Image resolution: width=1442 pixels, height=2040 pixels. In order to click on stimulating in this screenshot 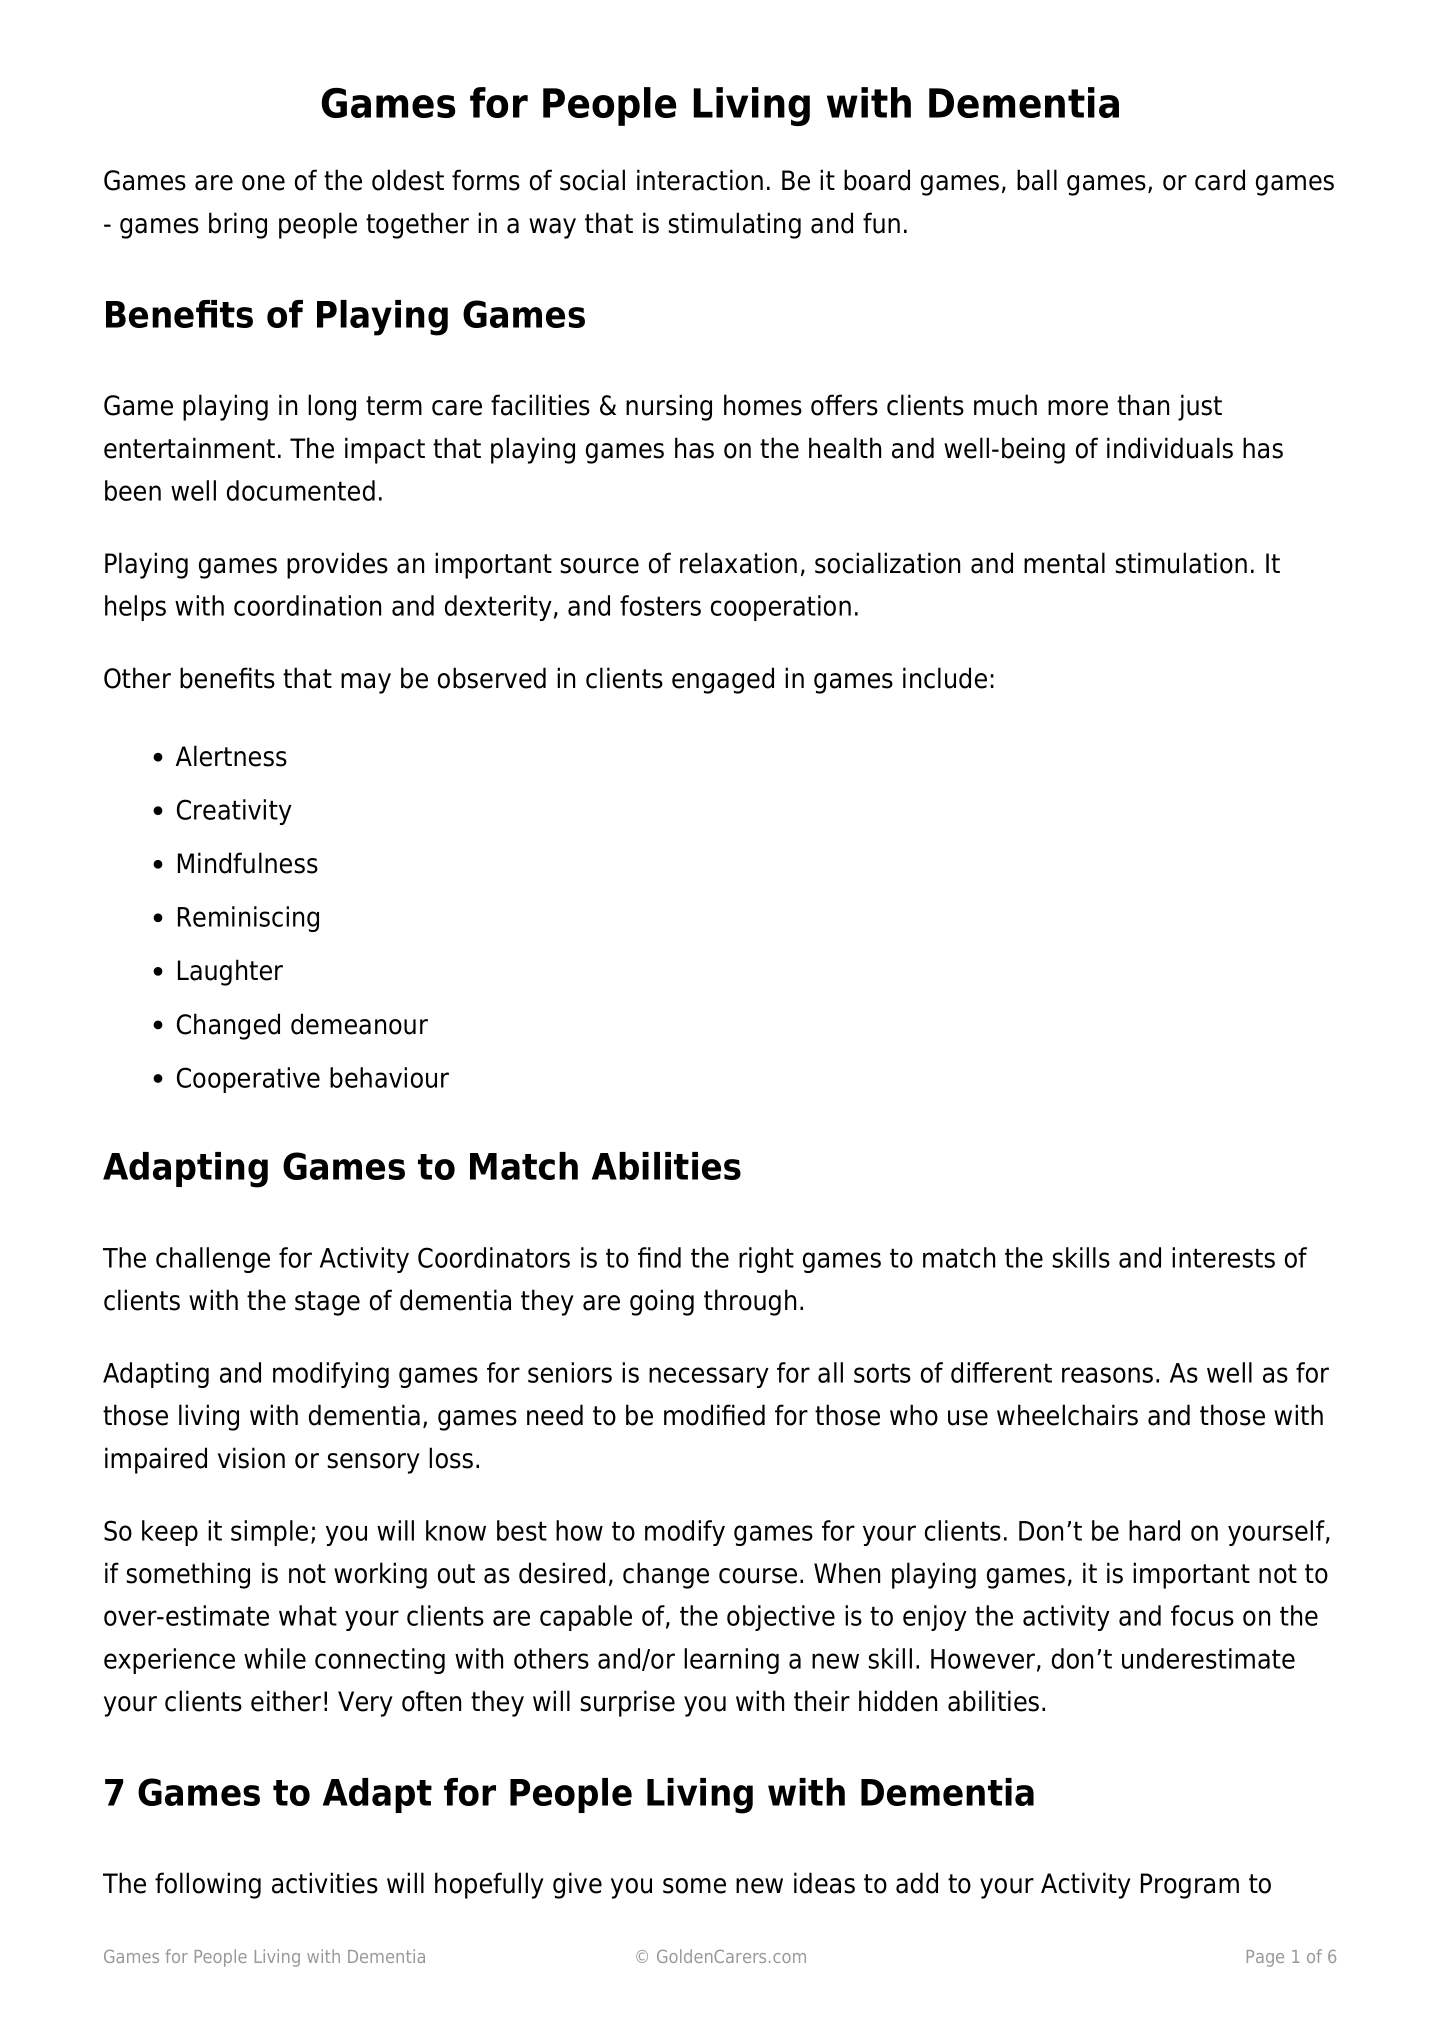, I will do `click(734, 225)`.
